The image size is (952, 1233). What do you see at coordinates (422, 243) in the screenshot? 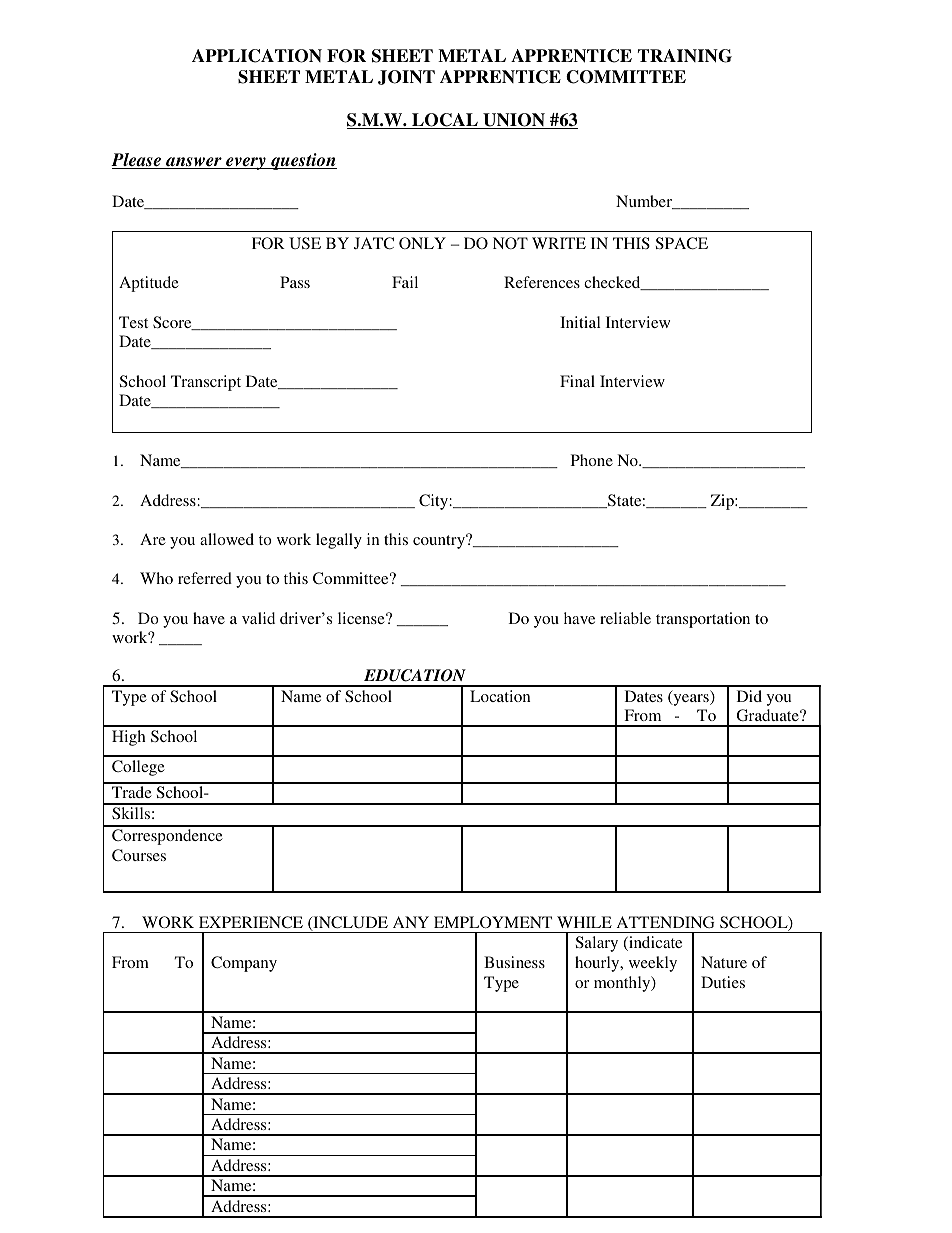
I see `ONLY` at bounding box center [422, 243].
